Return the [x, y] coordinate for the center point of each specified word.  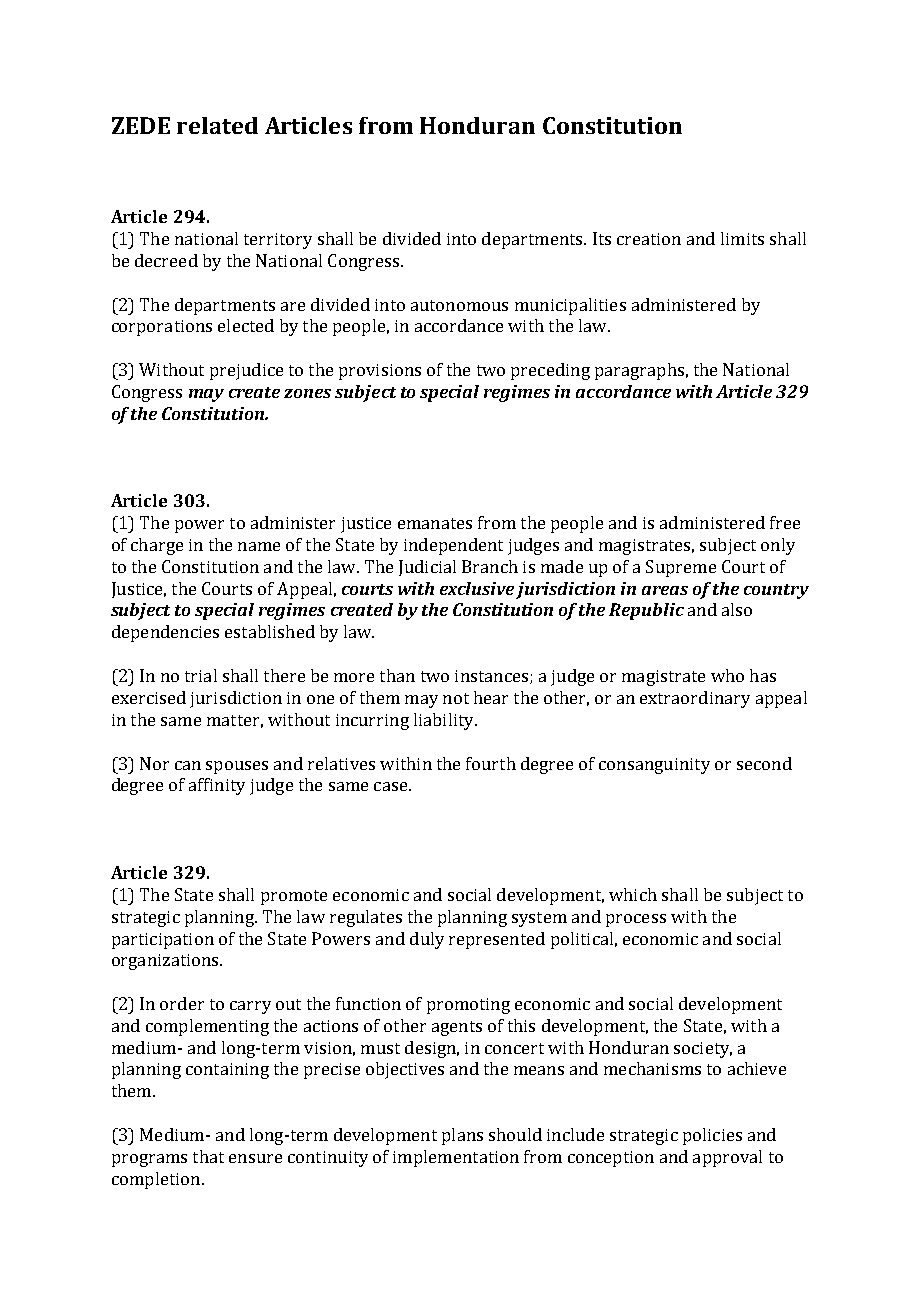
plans [462, 1136]
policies [712, 1136]
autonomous [459, 305]
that [208, 1156]
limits [742, 238]
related [217, 125]
